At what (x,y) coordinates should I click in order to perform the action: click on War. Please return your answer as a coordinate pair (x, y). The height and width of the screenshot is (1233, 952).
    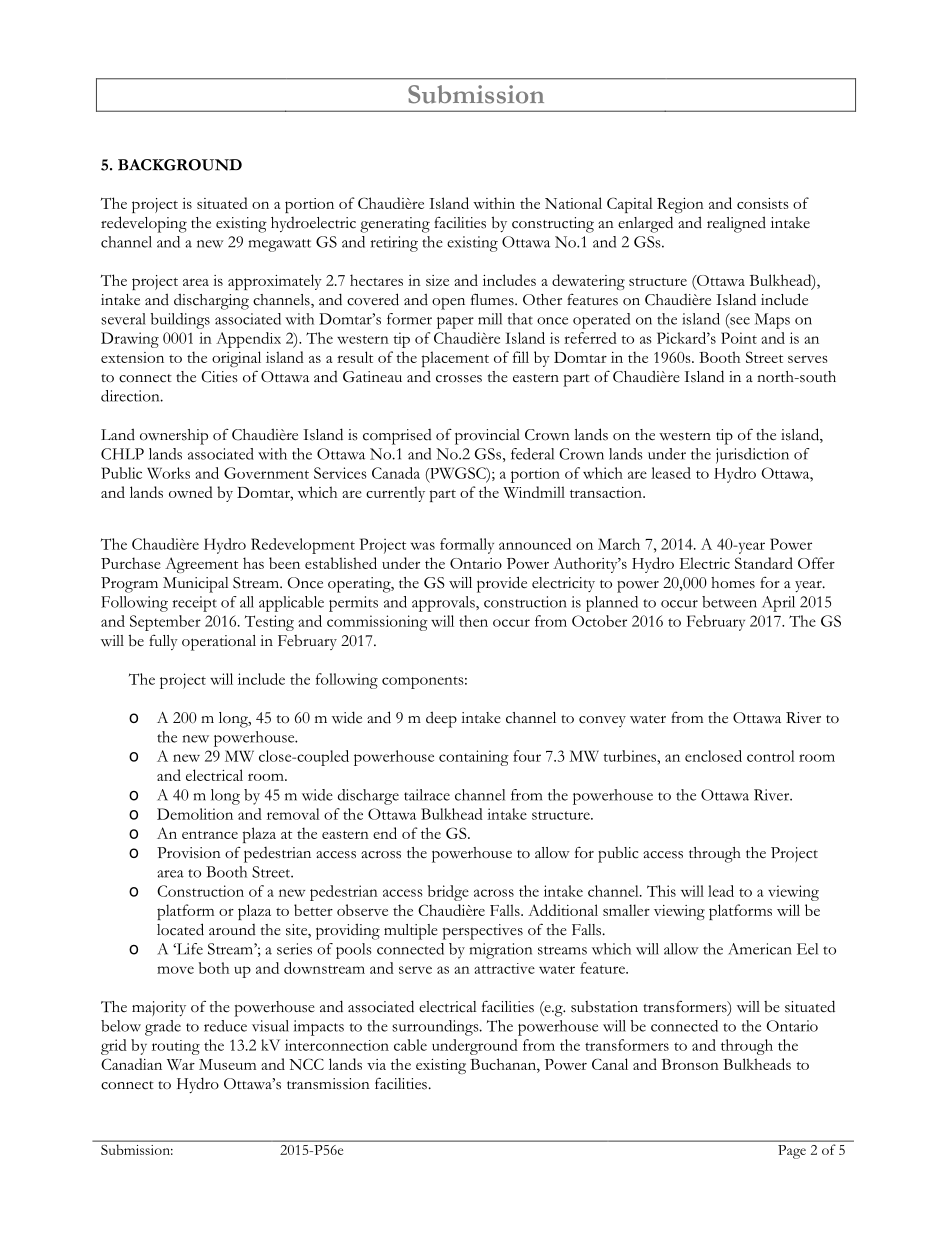
    Looking at the image, I should click on (181, 1064).
